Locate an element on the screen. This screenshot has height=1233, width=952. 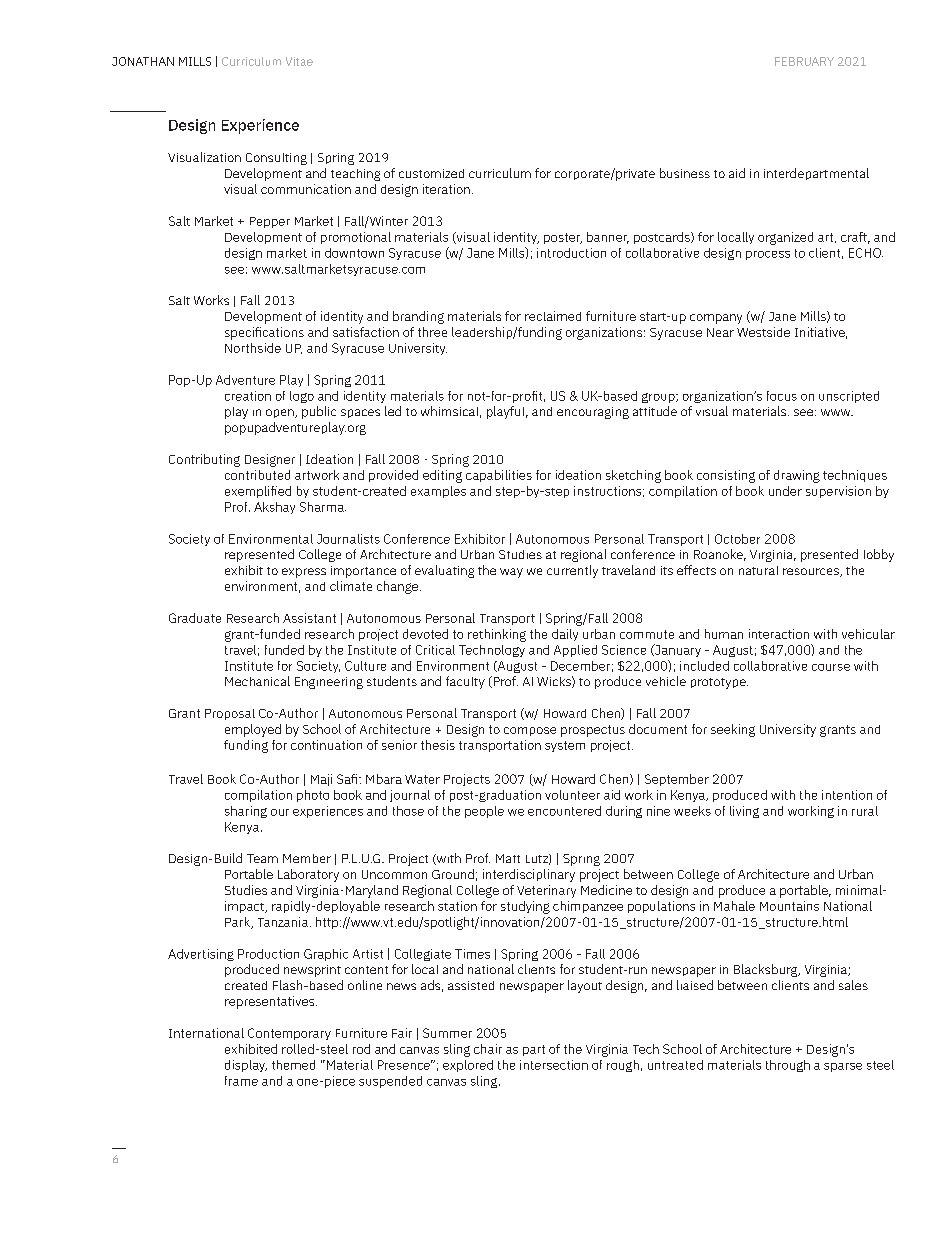
Vitae is located at coordinates (299, 61).
